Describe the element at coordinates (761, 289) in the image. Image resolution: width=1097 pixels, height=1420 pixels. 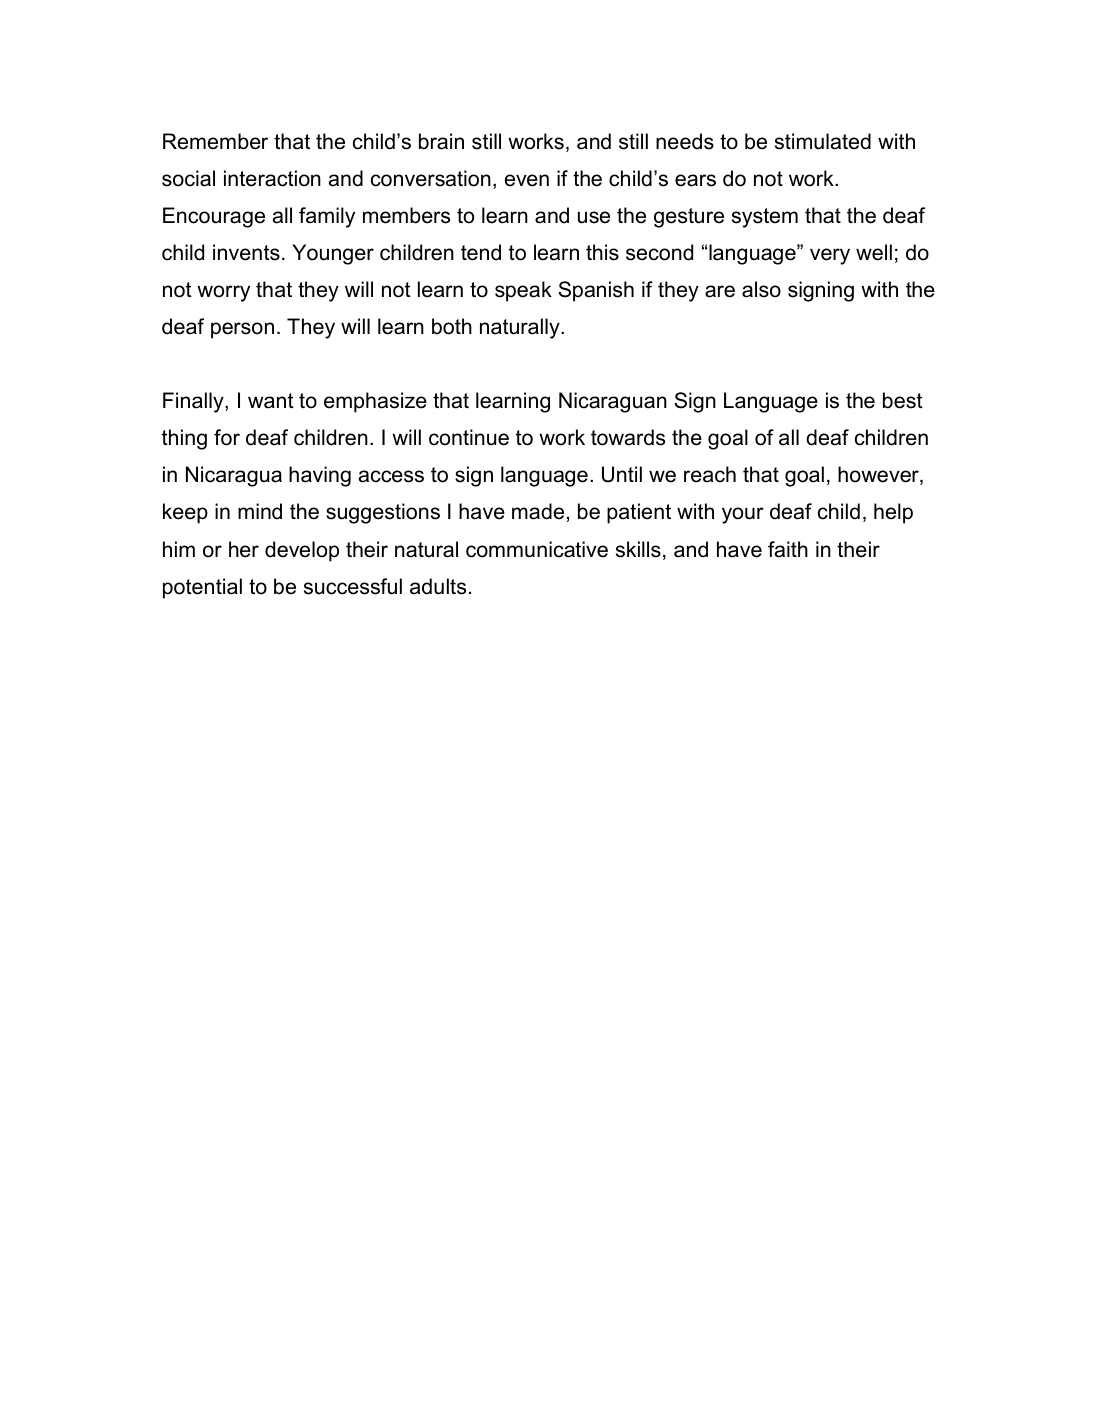
I see `also` at that location.
